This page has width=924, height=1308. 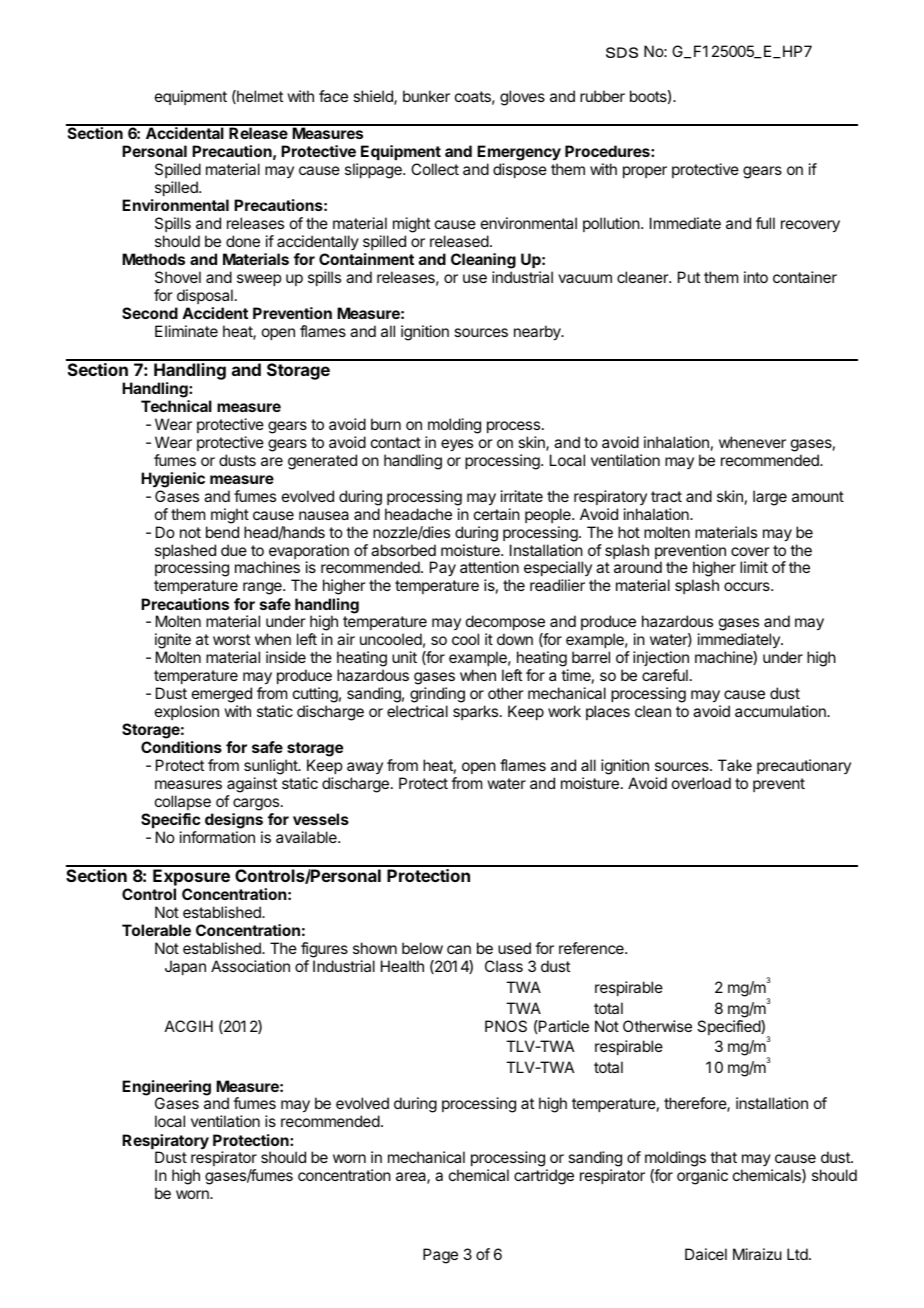 I want to click on bend, so click(x=222, y=532).
